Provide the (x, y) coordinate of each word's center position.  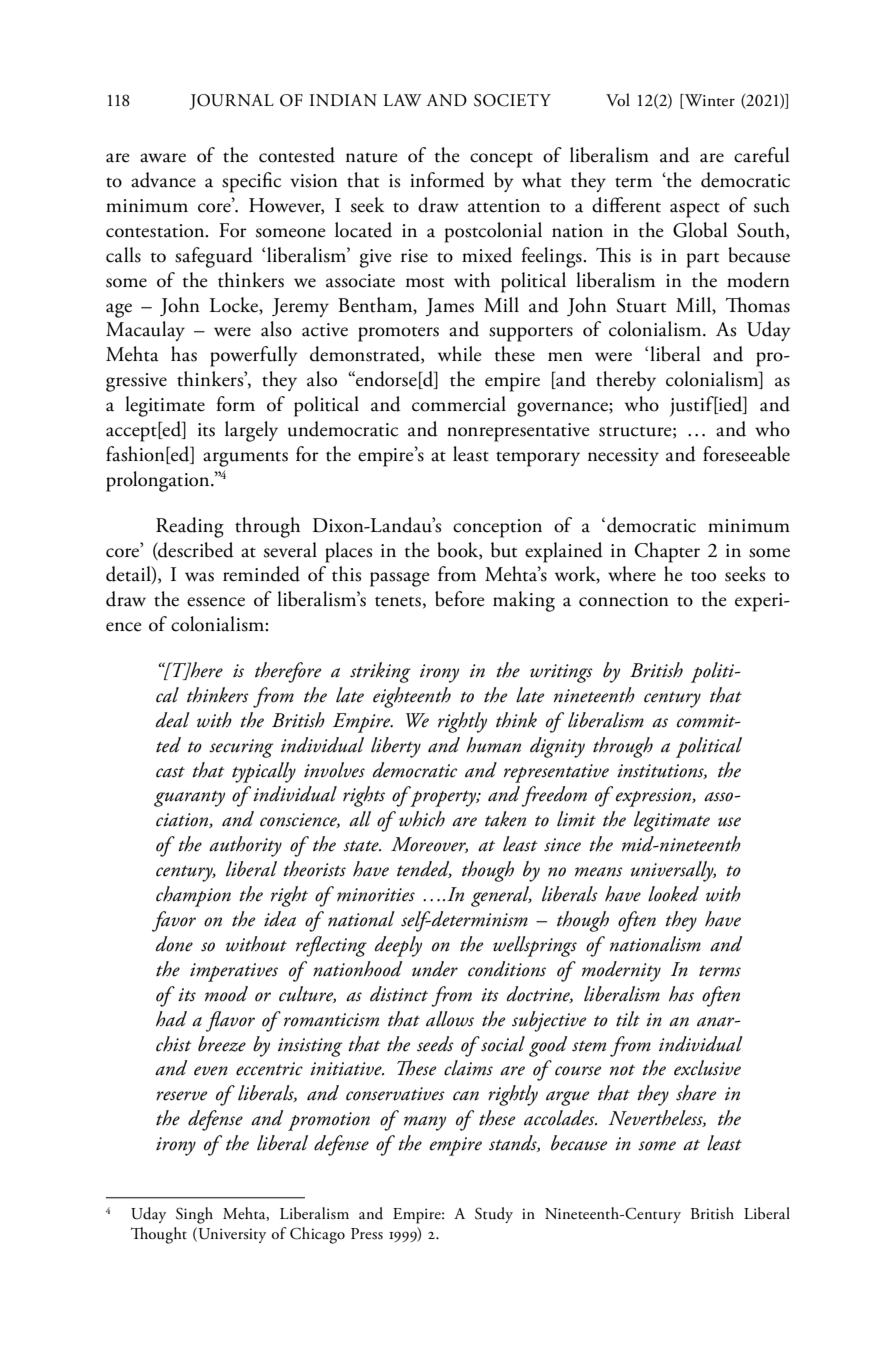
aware (163, 158)
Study (494, 1215)
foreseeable (746, 454)
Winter (709, 100)
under (435, 969)
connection (624, 600)
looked (673, 894)
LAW (402, 100)
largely (251, 431)
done (174, 944)
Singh (194, 1215)
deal (173, 720)
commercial (459, 404)
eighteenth (412, 697)
